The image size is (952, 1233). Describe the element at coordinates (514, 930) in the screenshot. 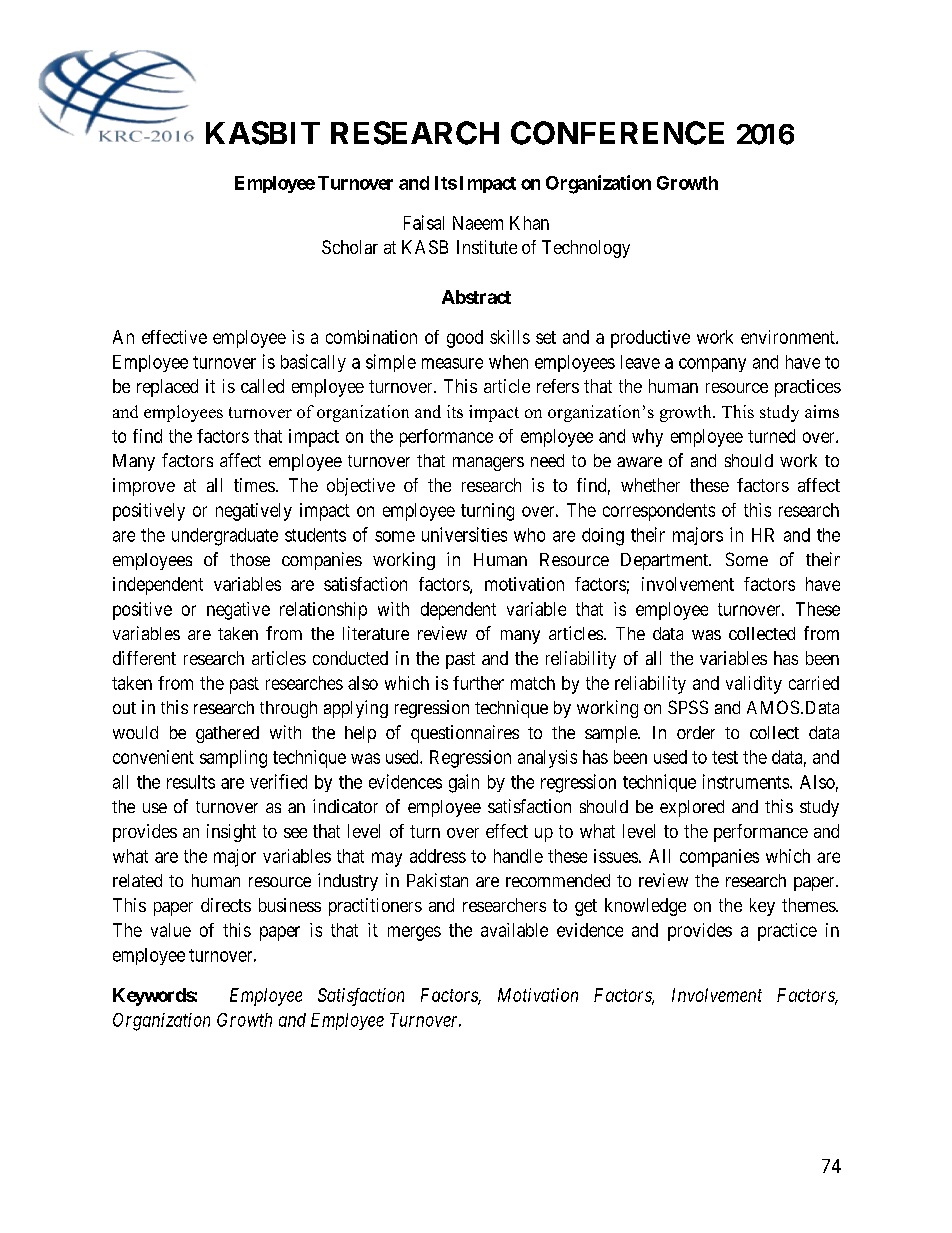

I see `available` at that location.
